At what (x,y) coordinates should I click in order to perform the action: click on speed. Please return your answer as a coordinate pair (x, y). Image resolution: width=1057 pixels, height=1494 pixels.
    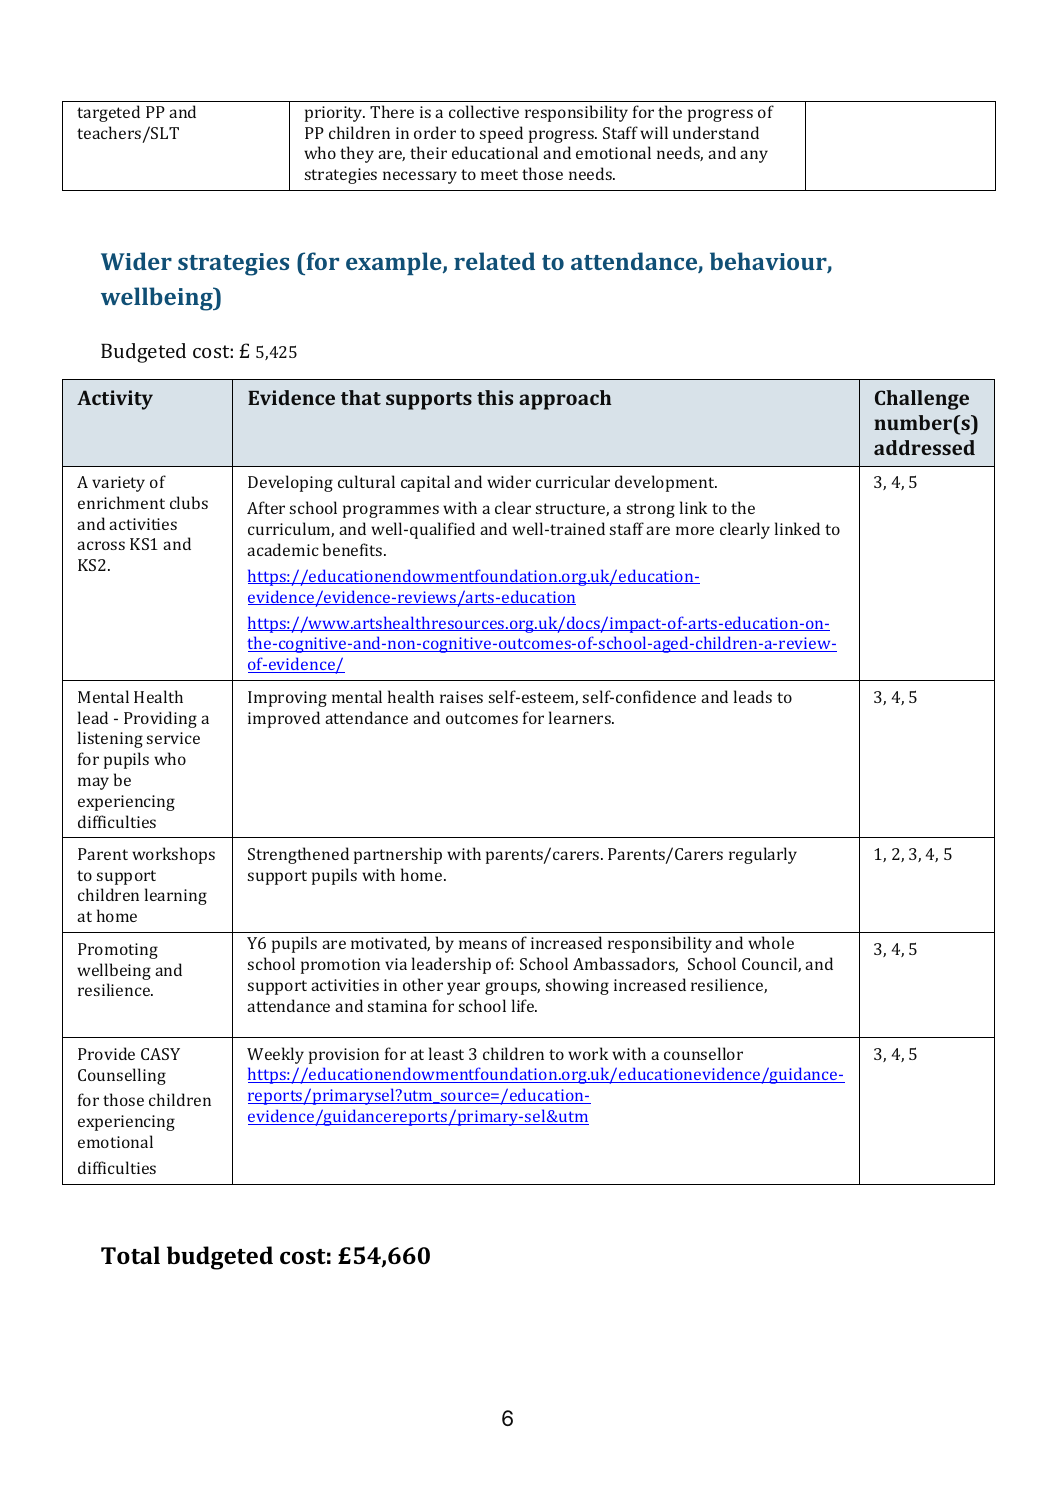
    Looking at the image, I should click on (501, 134).
